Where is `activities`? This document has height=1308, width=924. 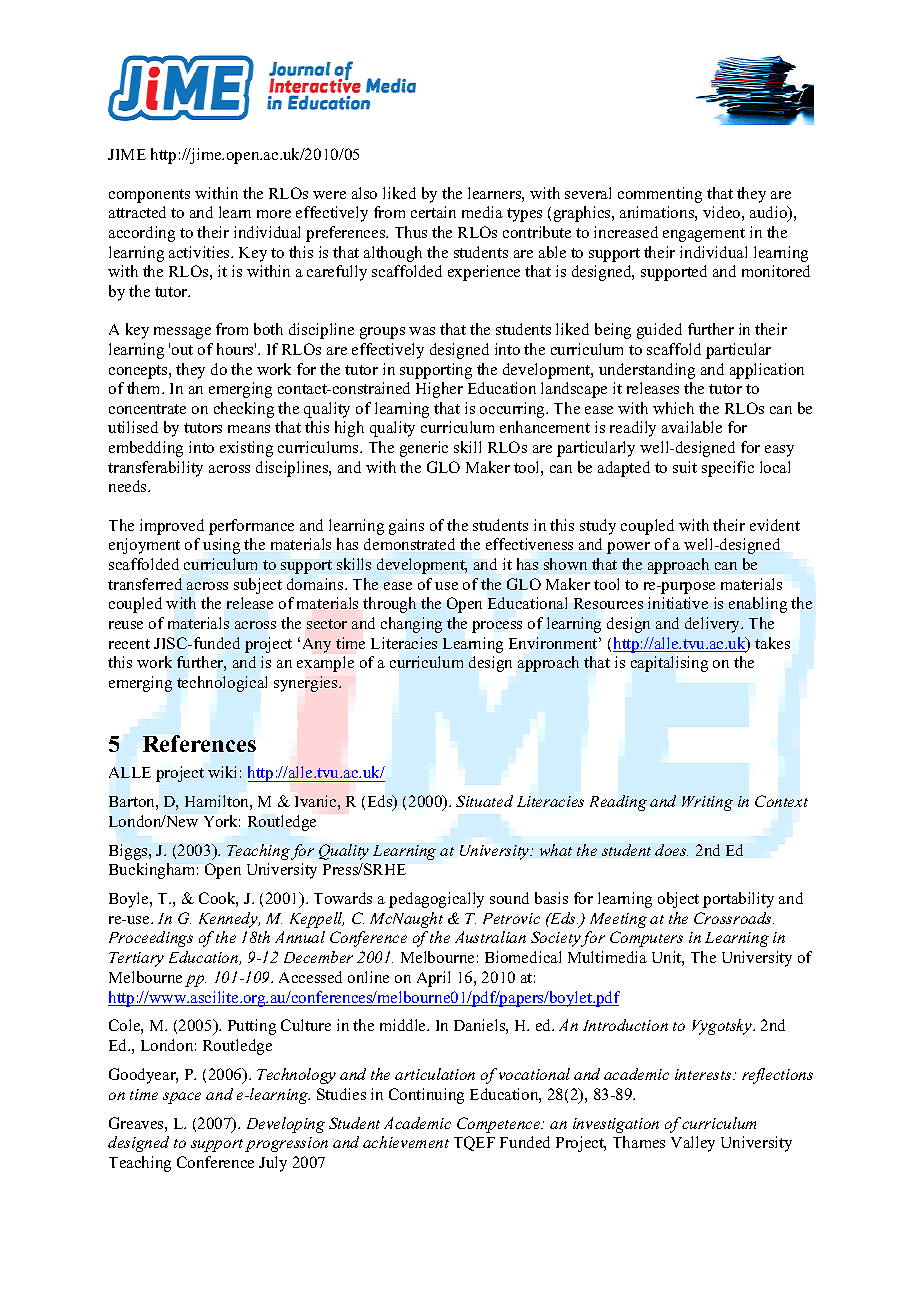
activities is located at coordinates (200, 252).
